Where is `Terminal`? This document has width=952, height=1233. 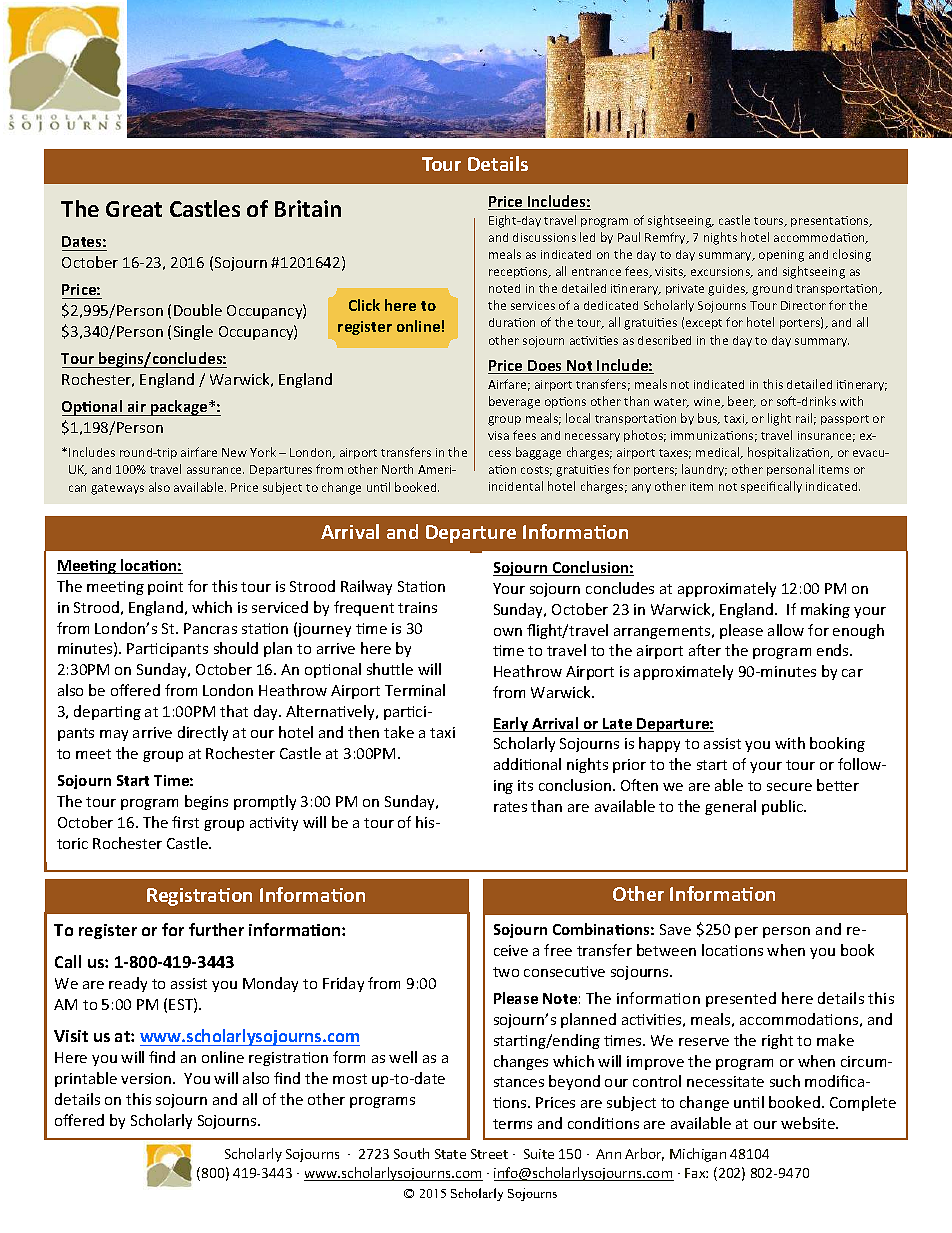
Terminal is located at coordinates (415, 690).
